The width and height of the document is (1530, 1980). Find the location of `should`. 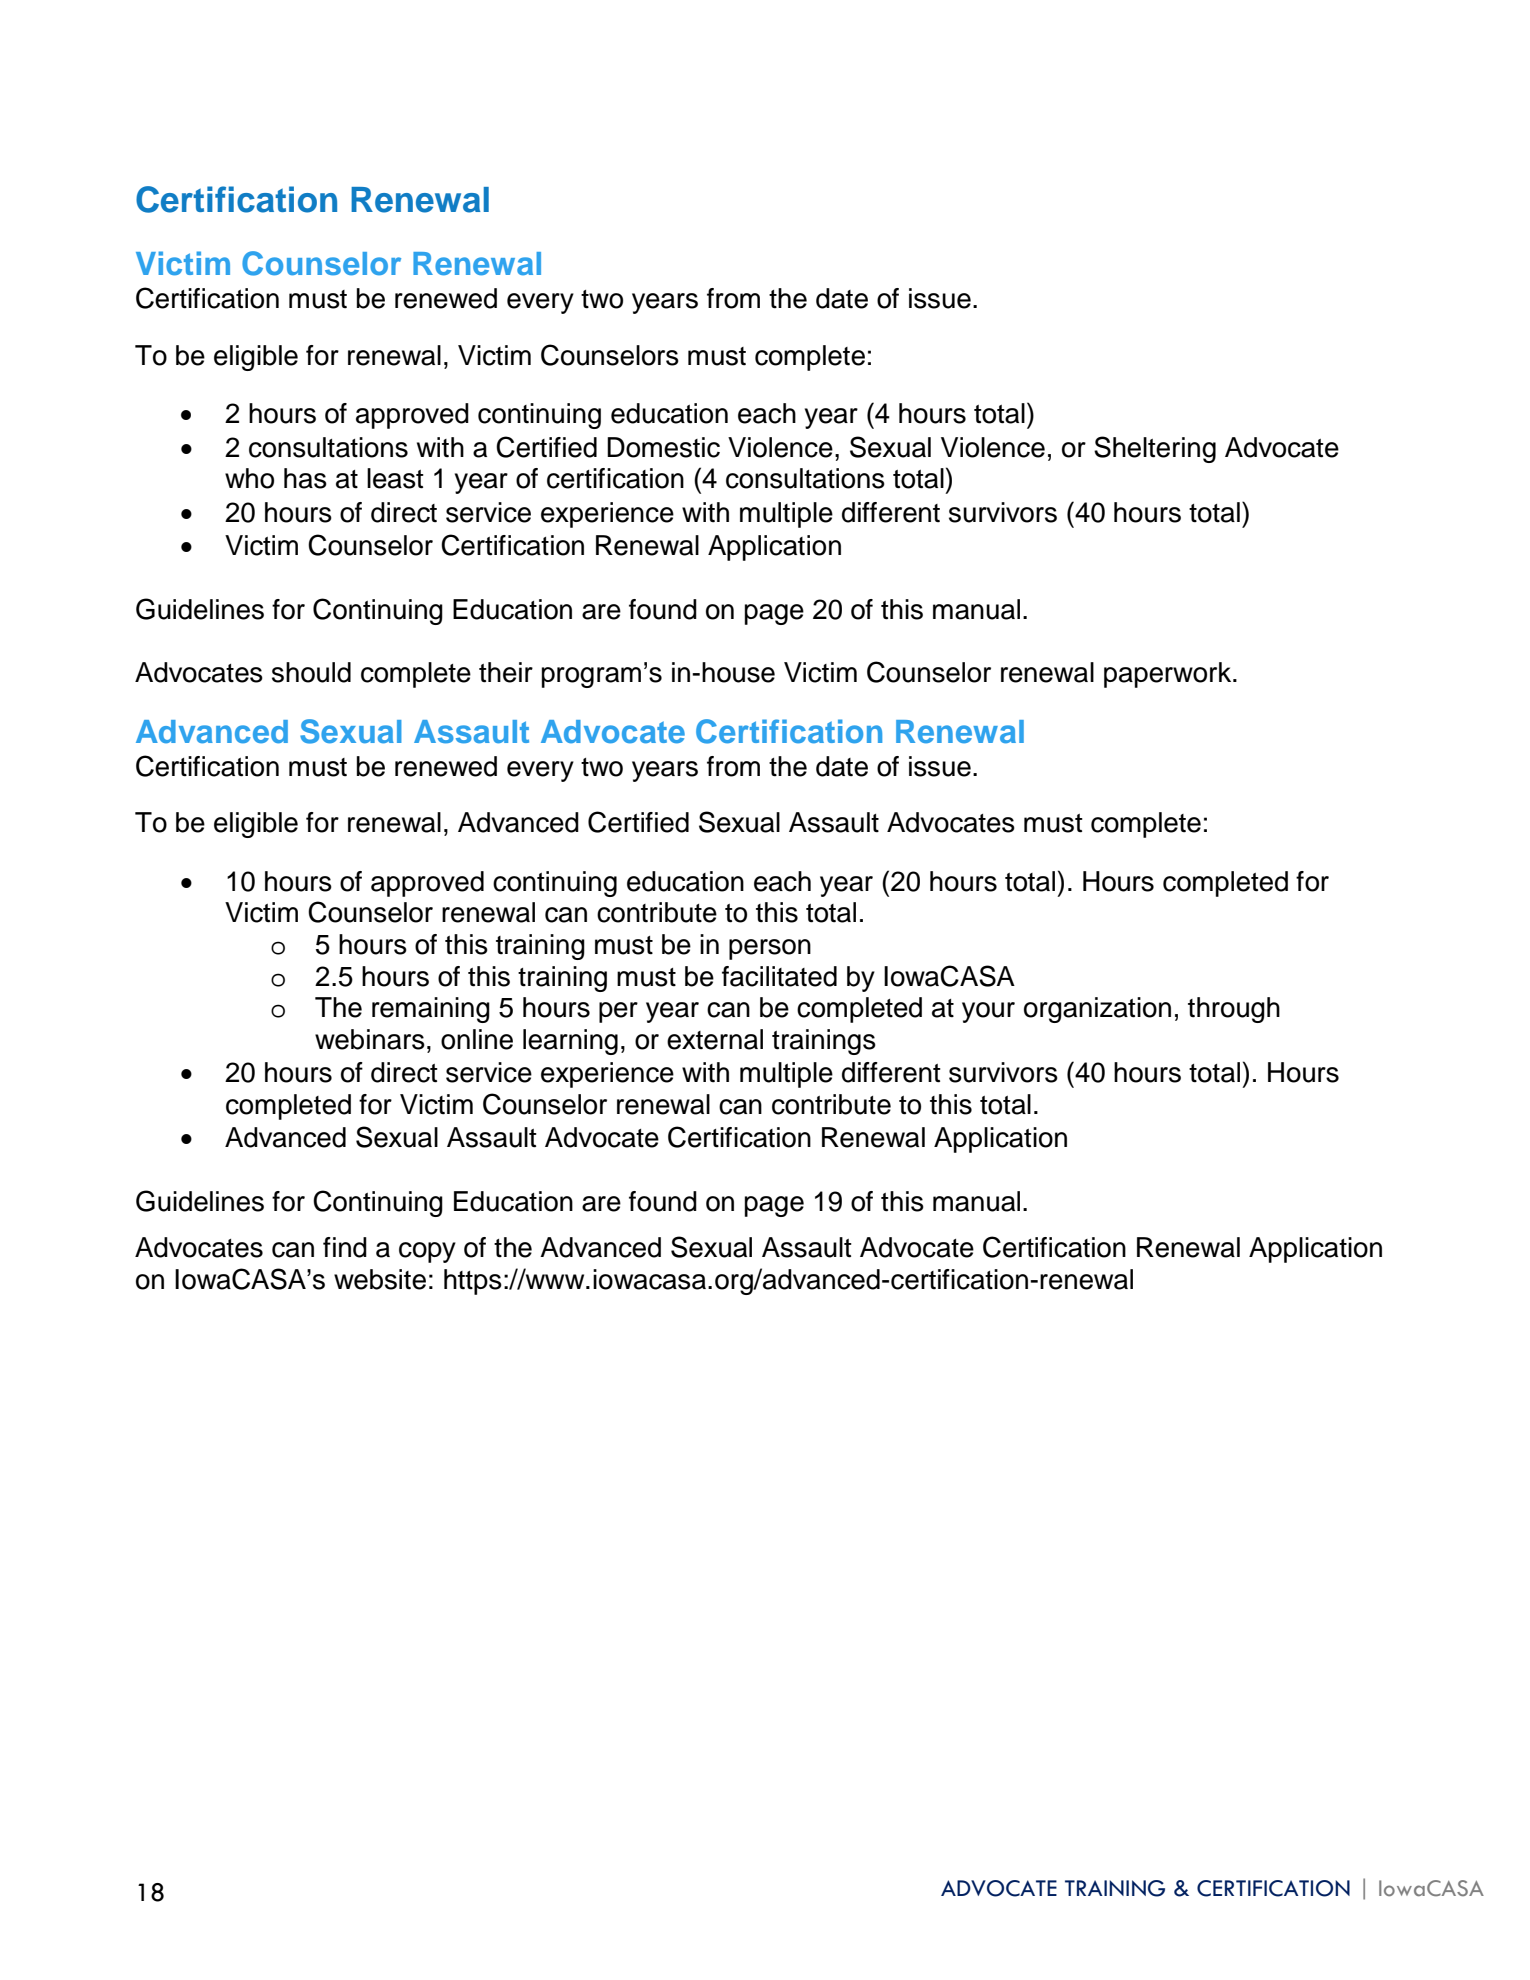

should is located at coordinates (311, 672).
